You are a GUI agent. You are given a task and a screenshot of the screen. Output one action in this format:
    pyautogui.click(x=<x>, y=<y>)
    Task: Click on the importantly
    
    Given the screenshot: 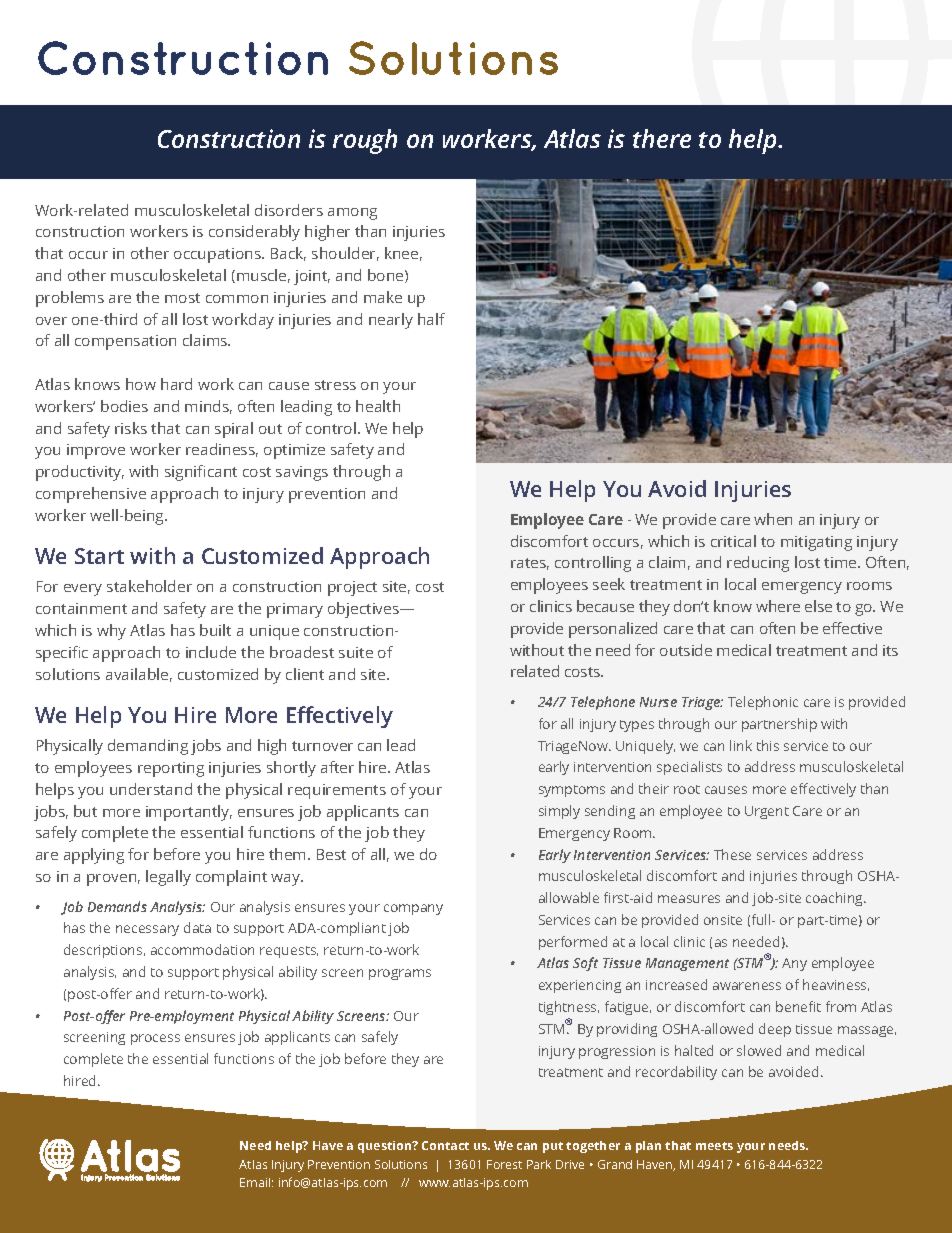 What is the action you would take?
    pyautogui.click(x=189, y=813)
